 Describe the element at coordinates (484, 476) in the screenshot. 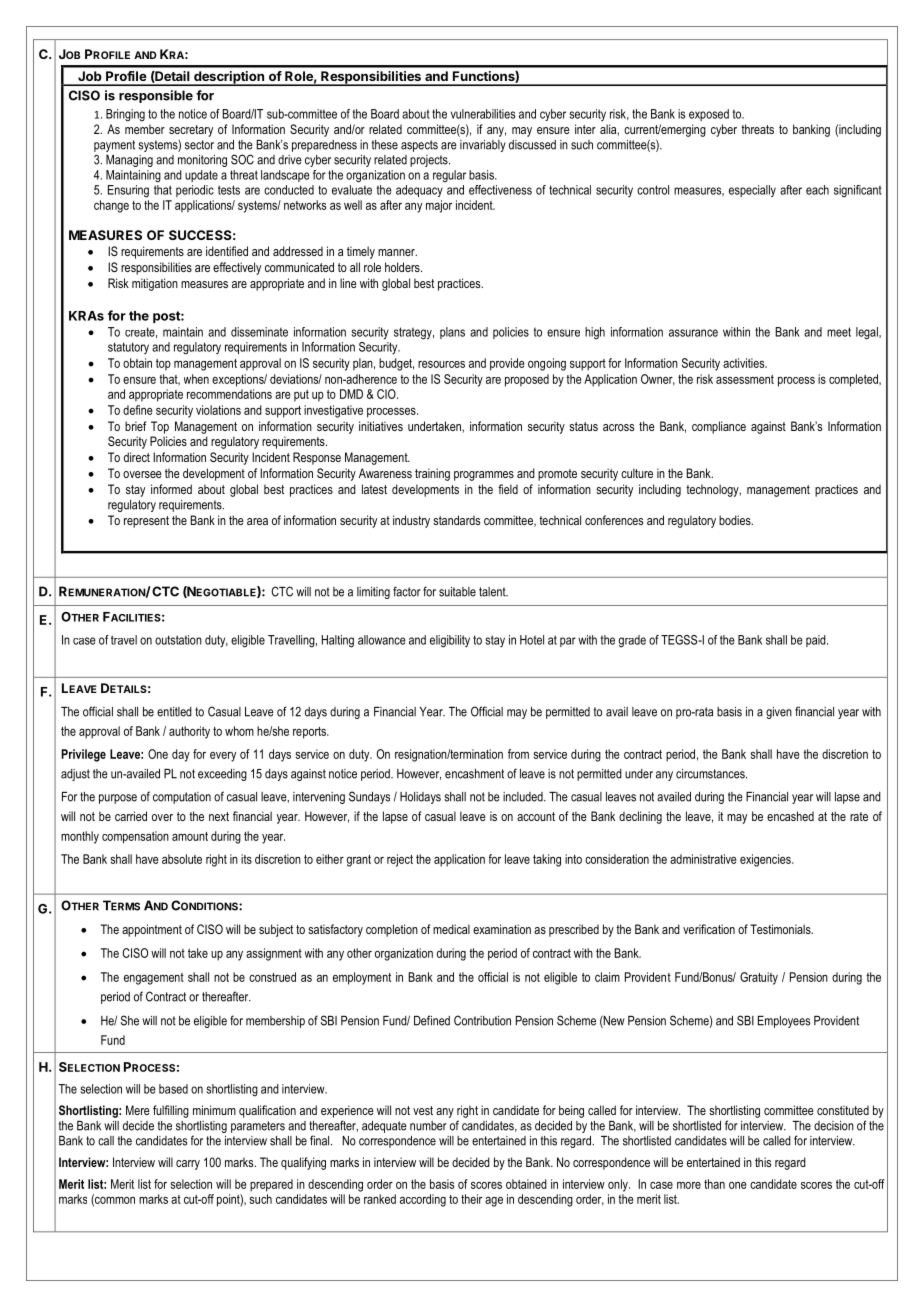

I see `programmes` at that location.
